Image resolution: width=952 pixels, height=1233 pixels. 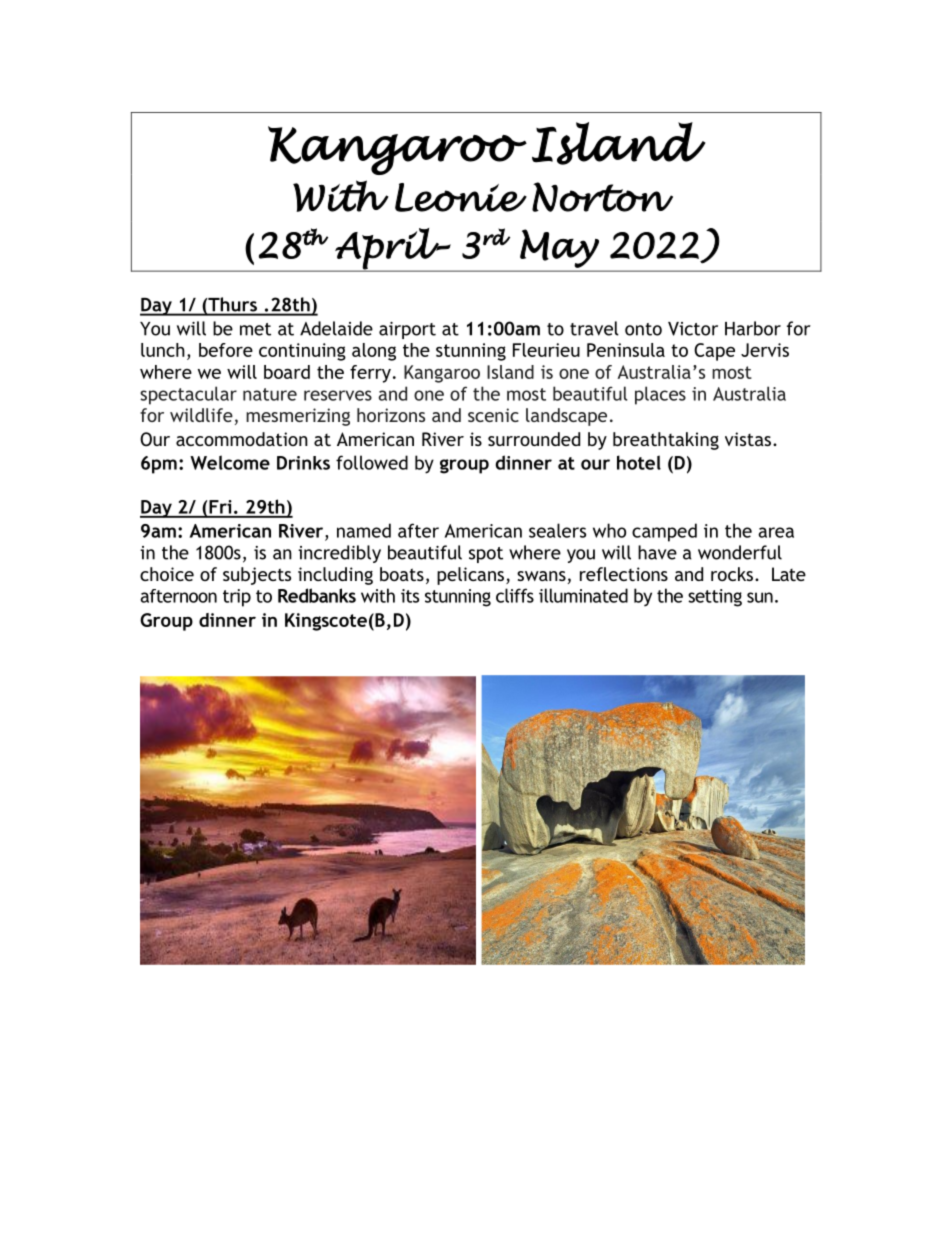 What do you see at coordinates (387, 249) in the page?
I see `April` at bounding box center [387, 249].
